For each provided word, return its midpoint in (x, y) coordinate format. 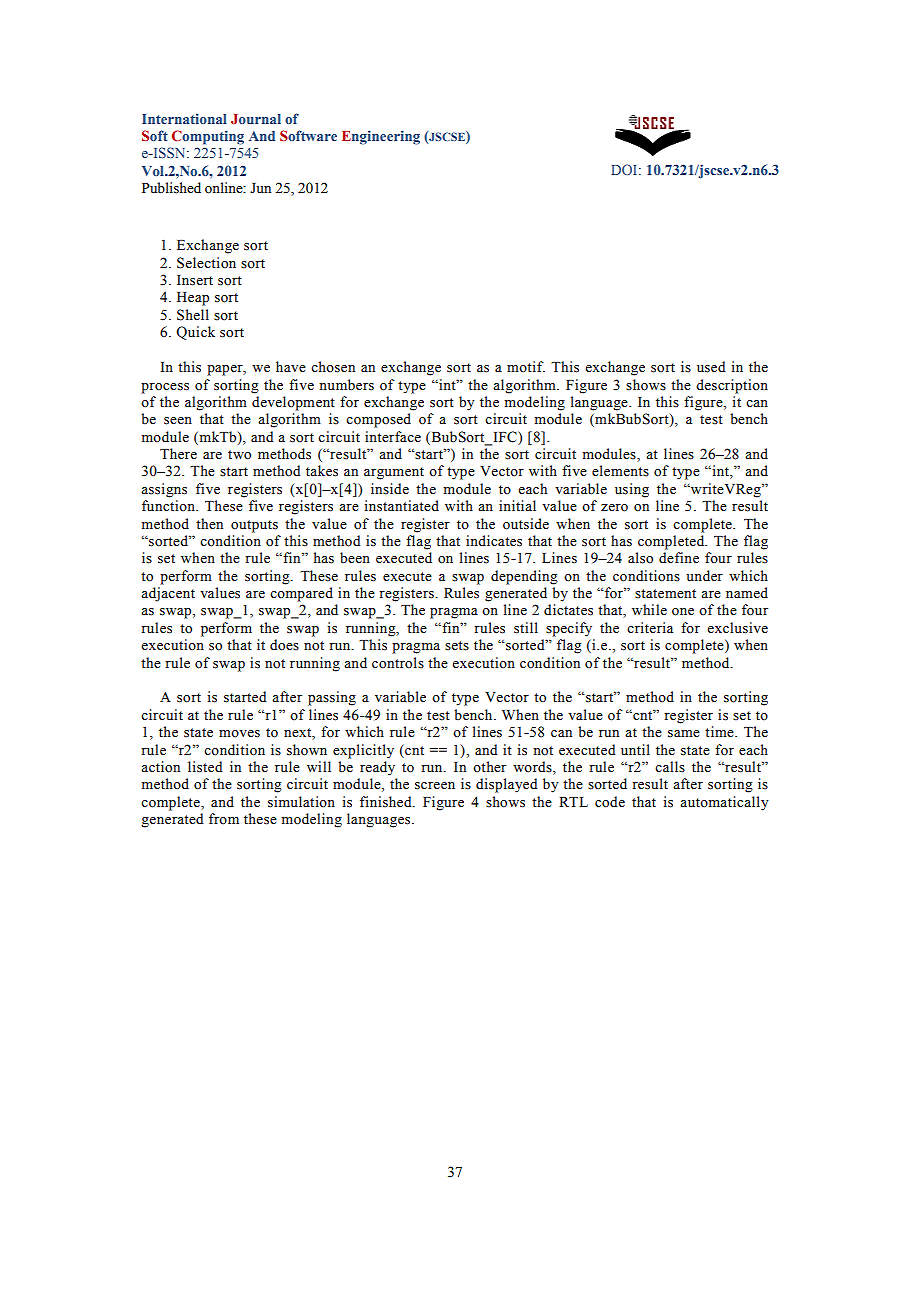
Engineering (381, 137)
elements (620, 471)
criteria (650, 628)
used (711, 367)
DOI (625, 169)
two (239, 455)
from (224, 818)
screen (435, 786)
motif (526, 366)
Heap (193, 299)
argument (394, 473)
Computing (208, 137)
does (284, 645)
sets (457, 646)
